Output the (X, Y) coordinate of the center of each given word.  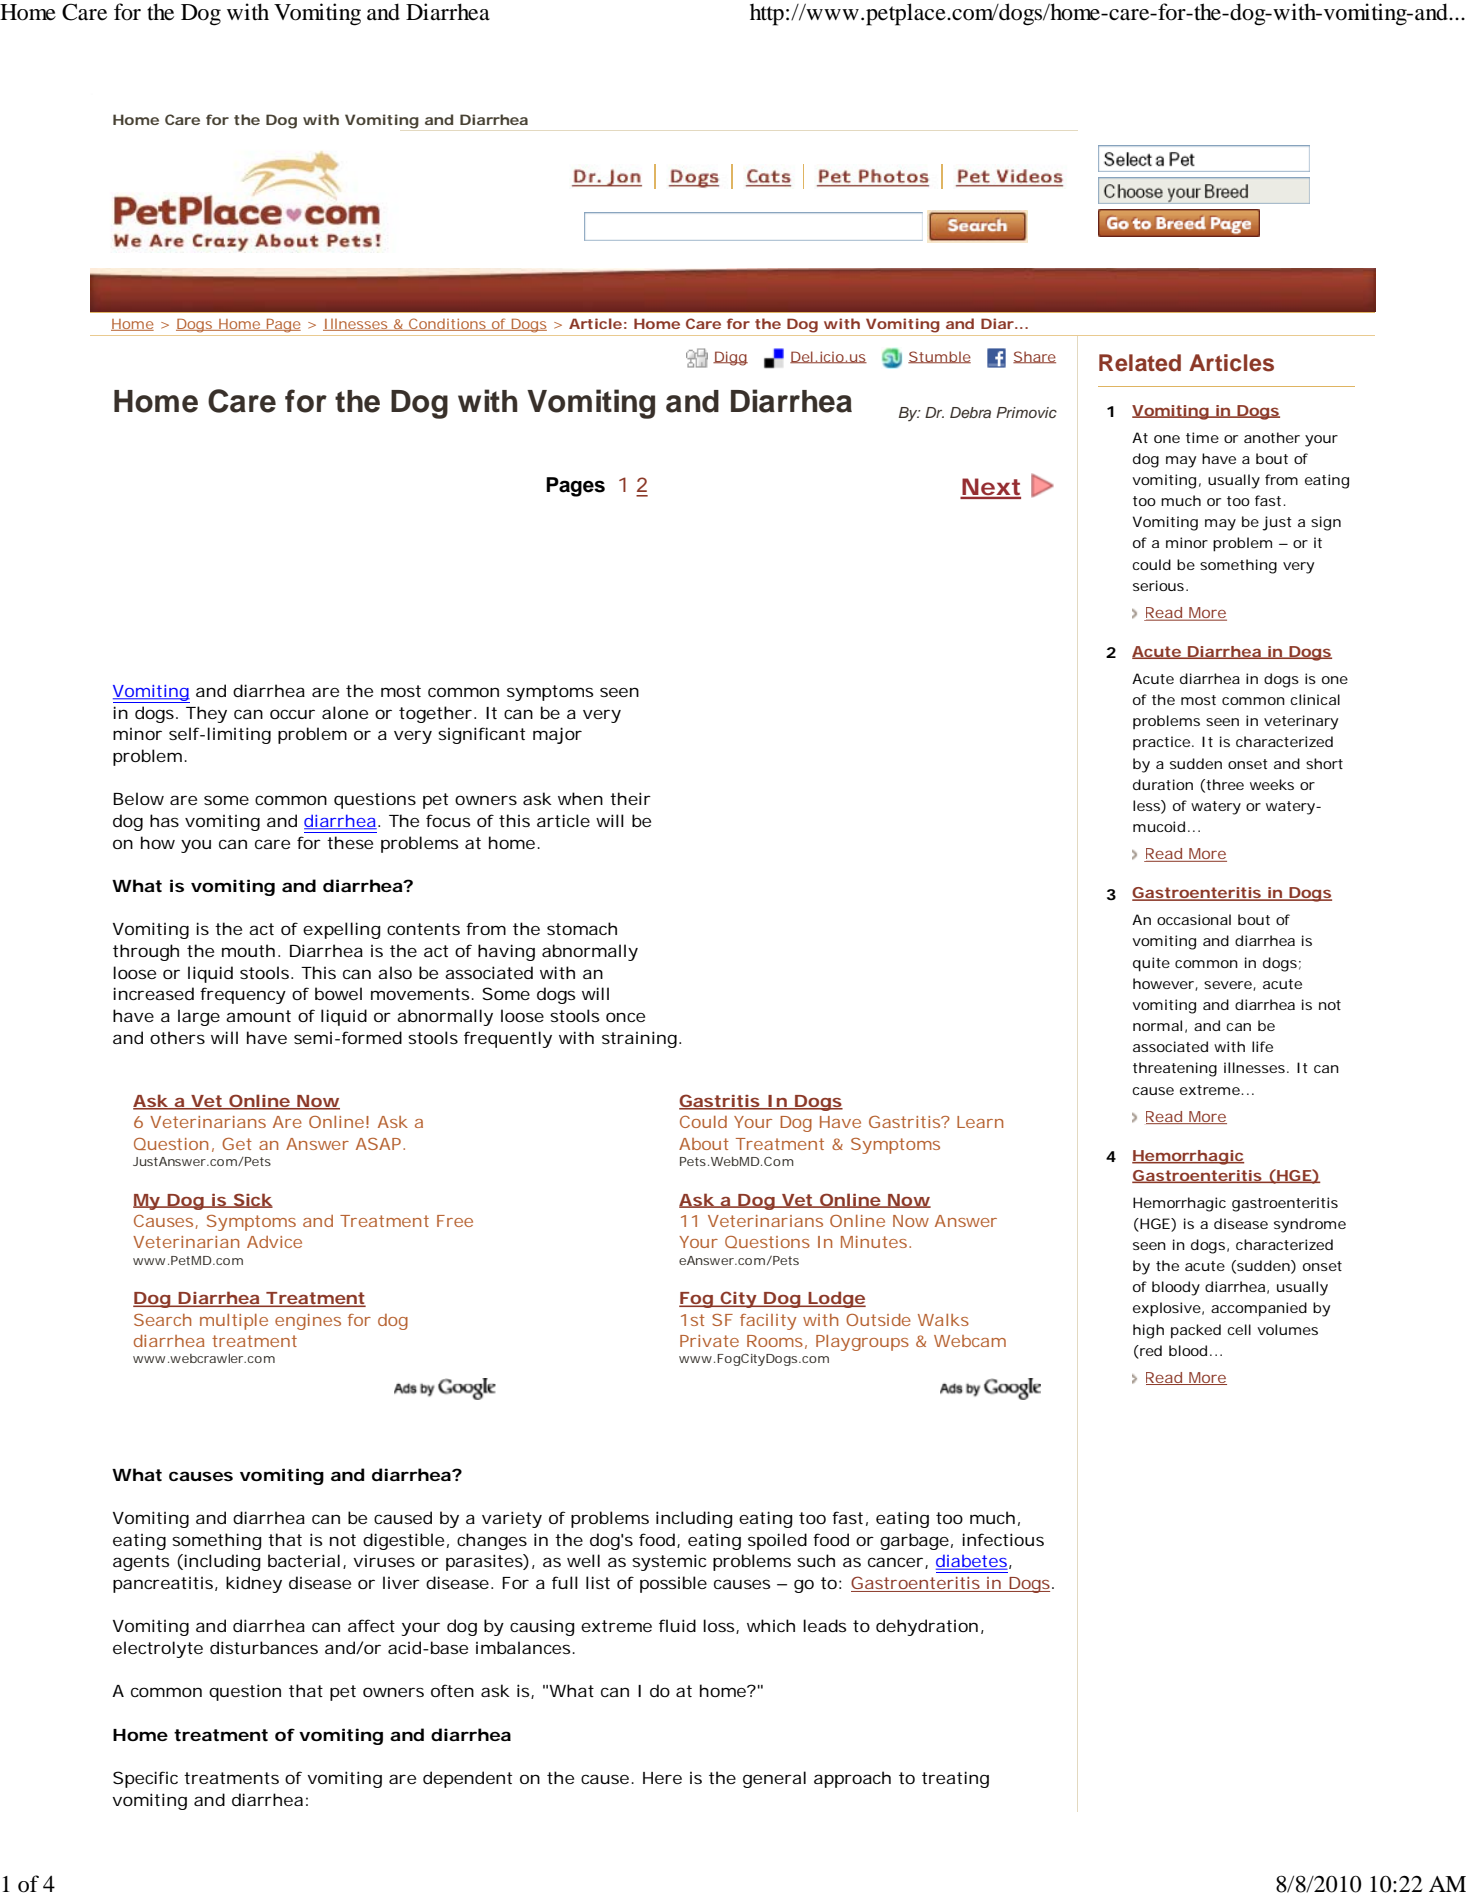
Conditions (449, 324)
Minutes (876, 1242)
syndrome (1310, 1225)
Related (1140, 363)
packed (1196, 1331)
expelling (342, 930)
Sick (252, 1200)
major (557, 735)
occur (292, 714)
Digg (730, 358)
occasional (1194, 919)
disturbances (264, 1647)
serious (1160, 585)
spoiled (777, 1541)
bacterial (304, 1560)
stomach (582, 928)
